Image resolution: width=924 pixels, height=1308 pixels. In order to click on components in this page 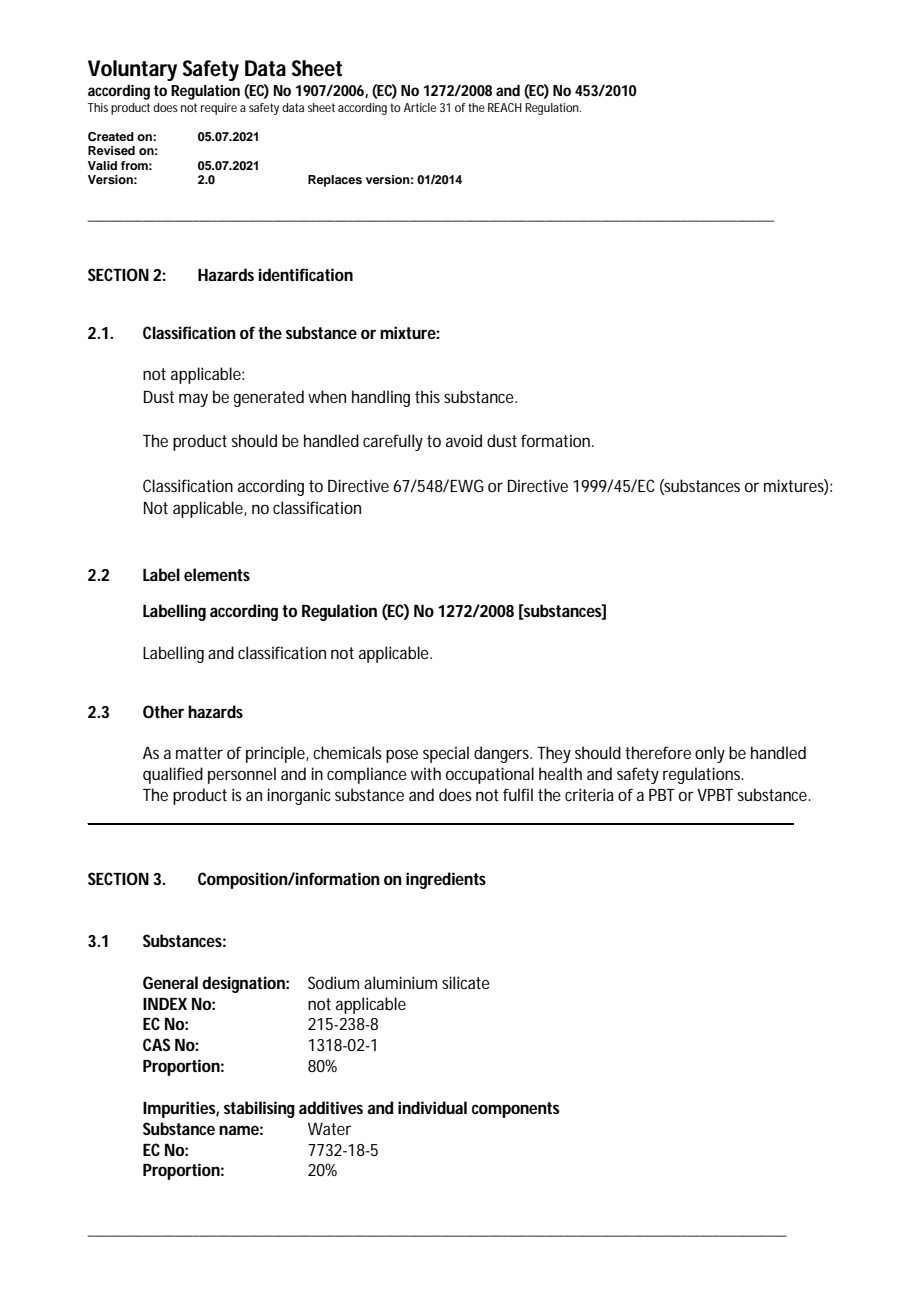, I will do `click(516, 1110)`.
